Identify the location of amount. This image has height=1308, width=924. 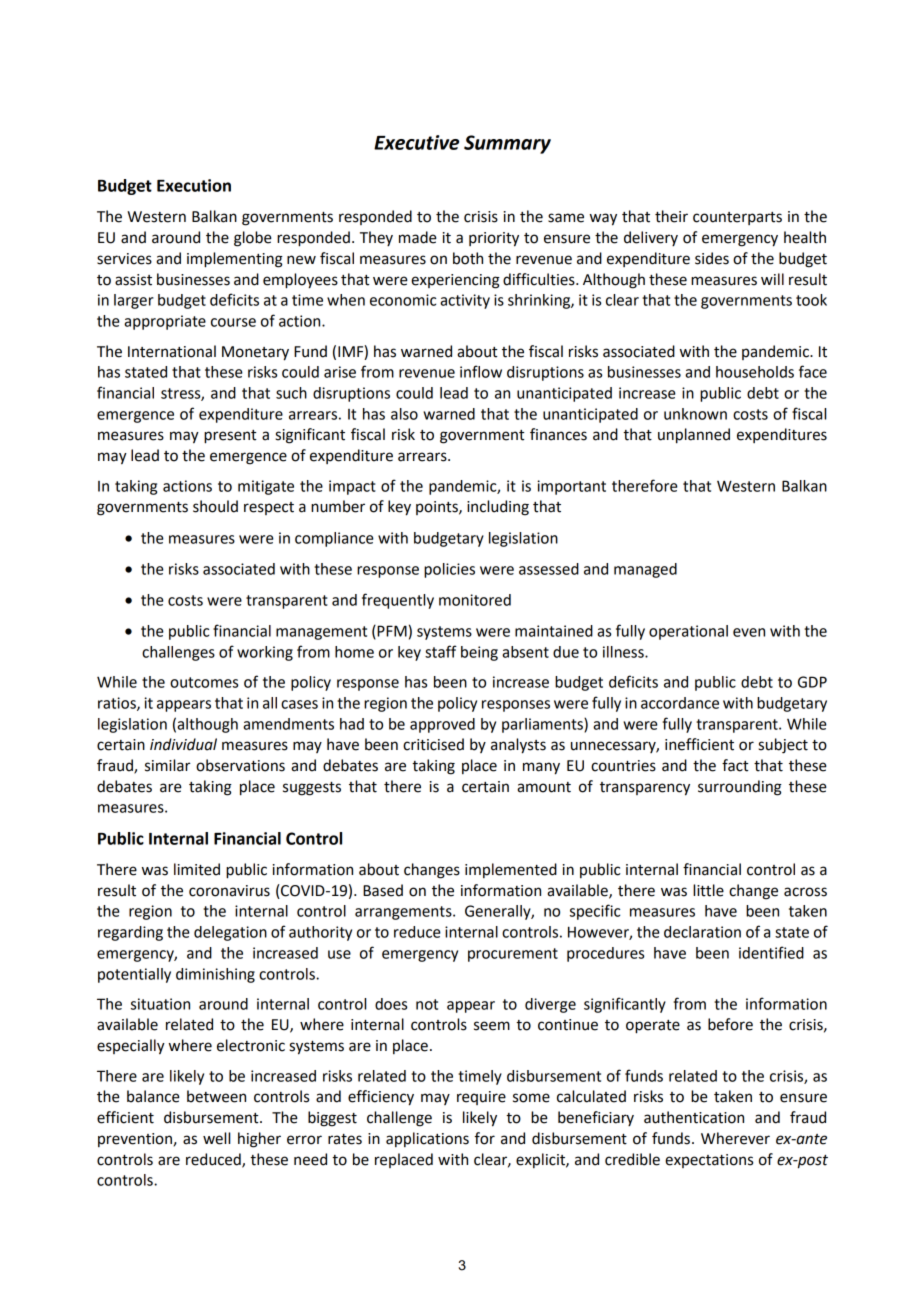
(544, 787).
